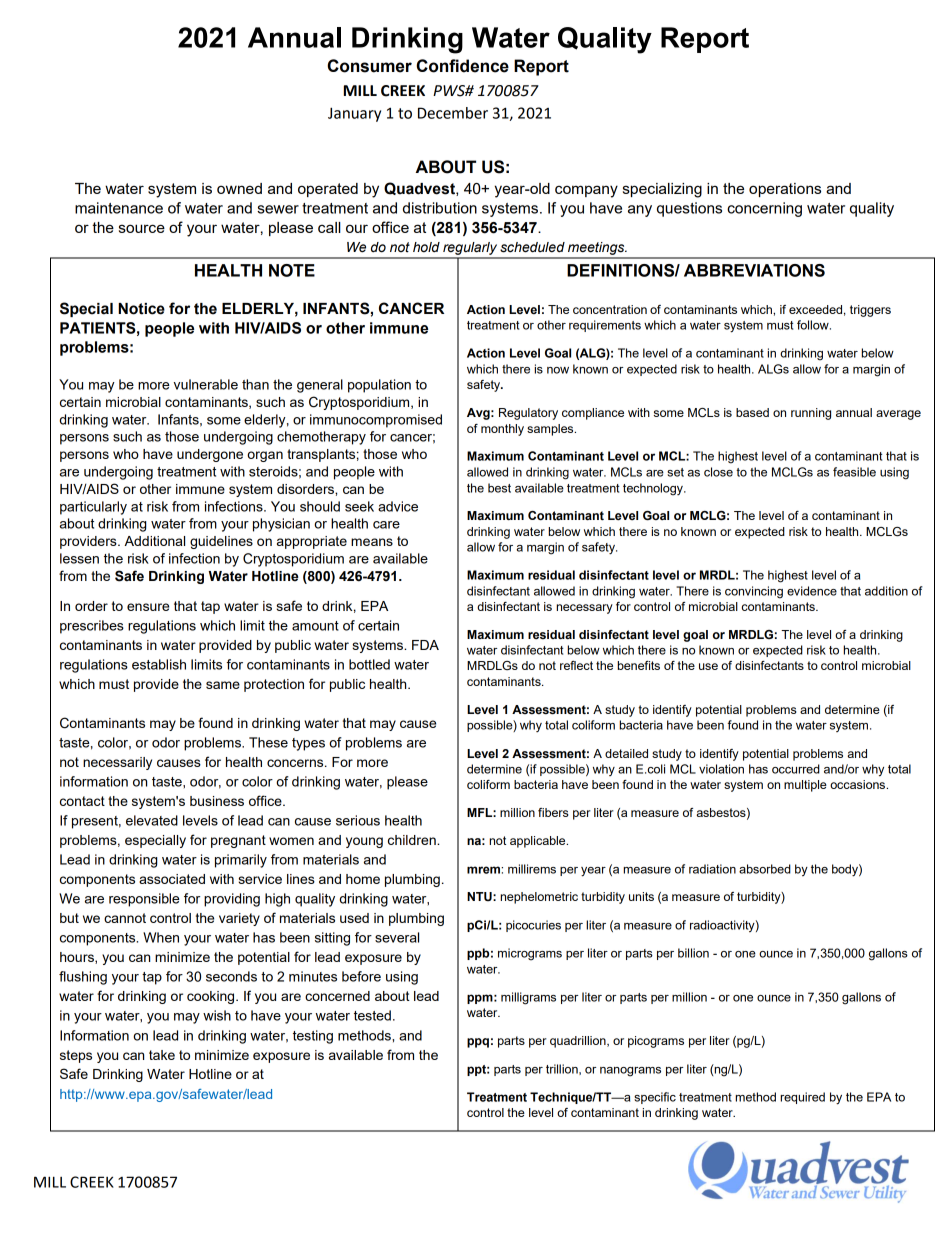 Image resolution: width=952 pixels, height=1233 pixels. What do you see at coordinates (812, 591) in the screenshot?
I see `evidence` at bounding box center [812, 591].
